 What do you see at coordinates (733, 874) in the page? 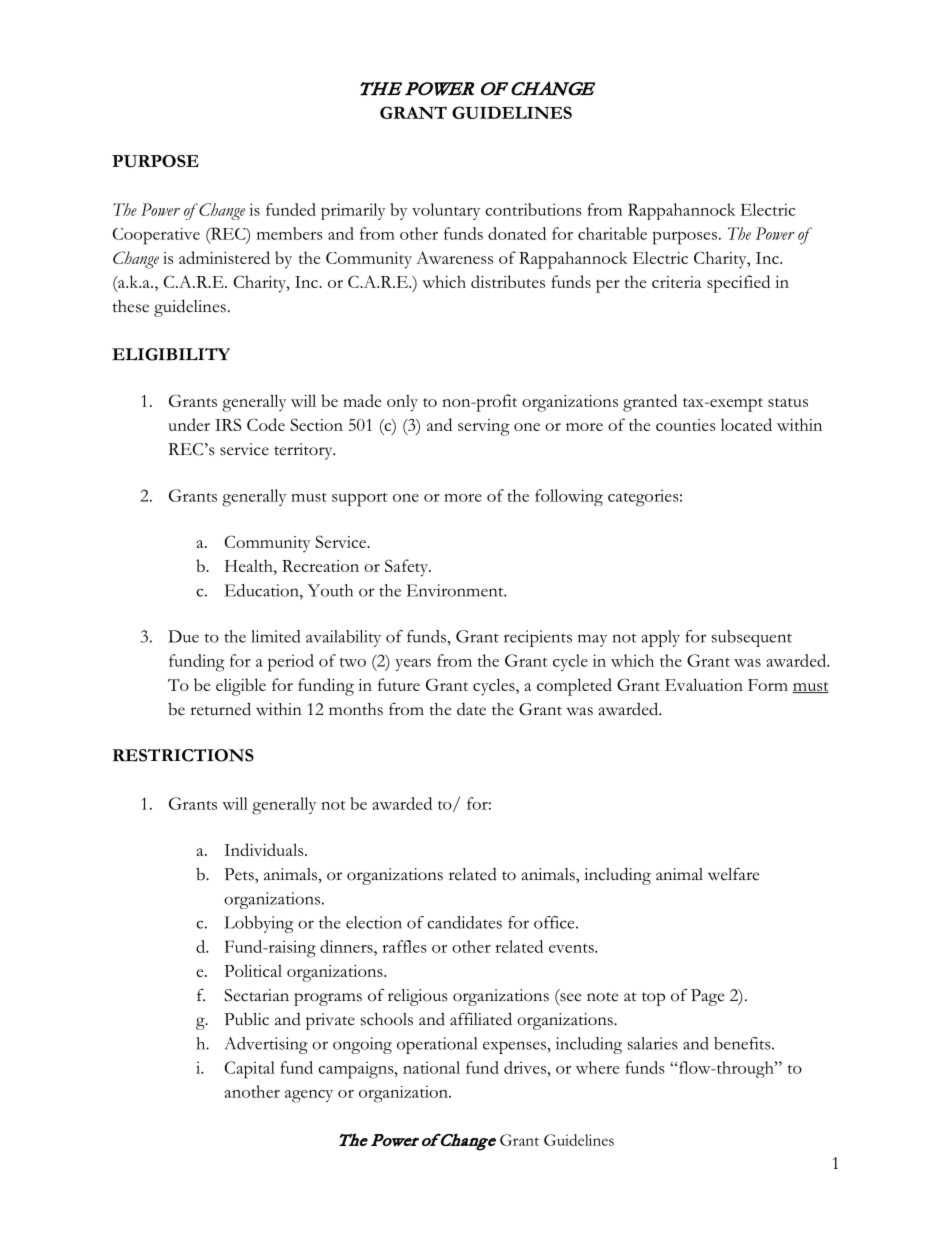
I see `welfare` at bounding box center [733, 874].
